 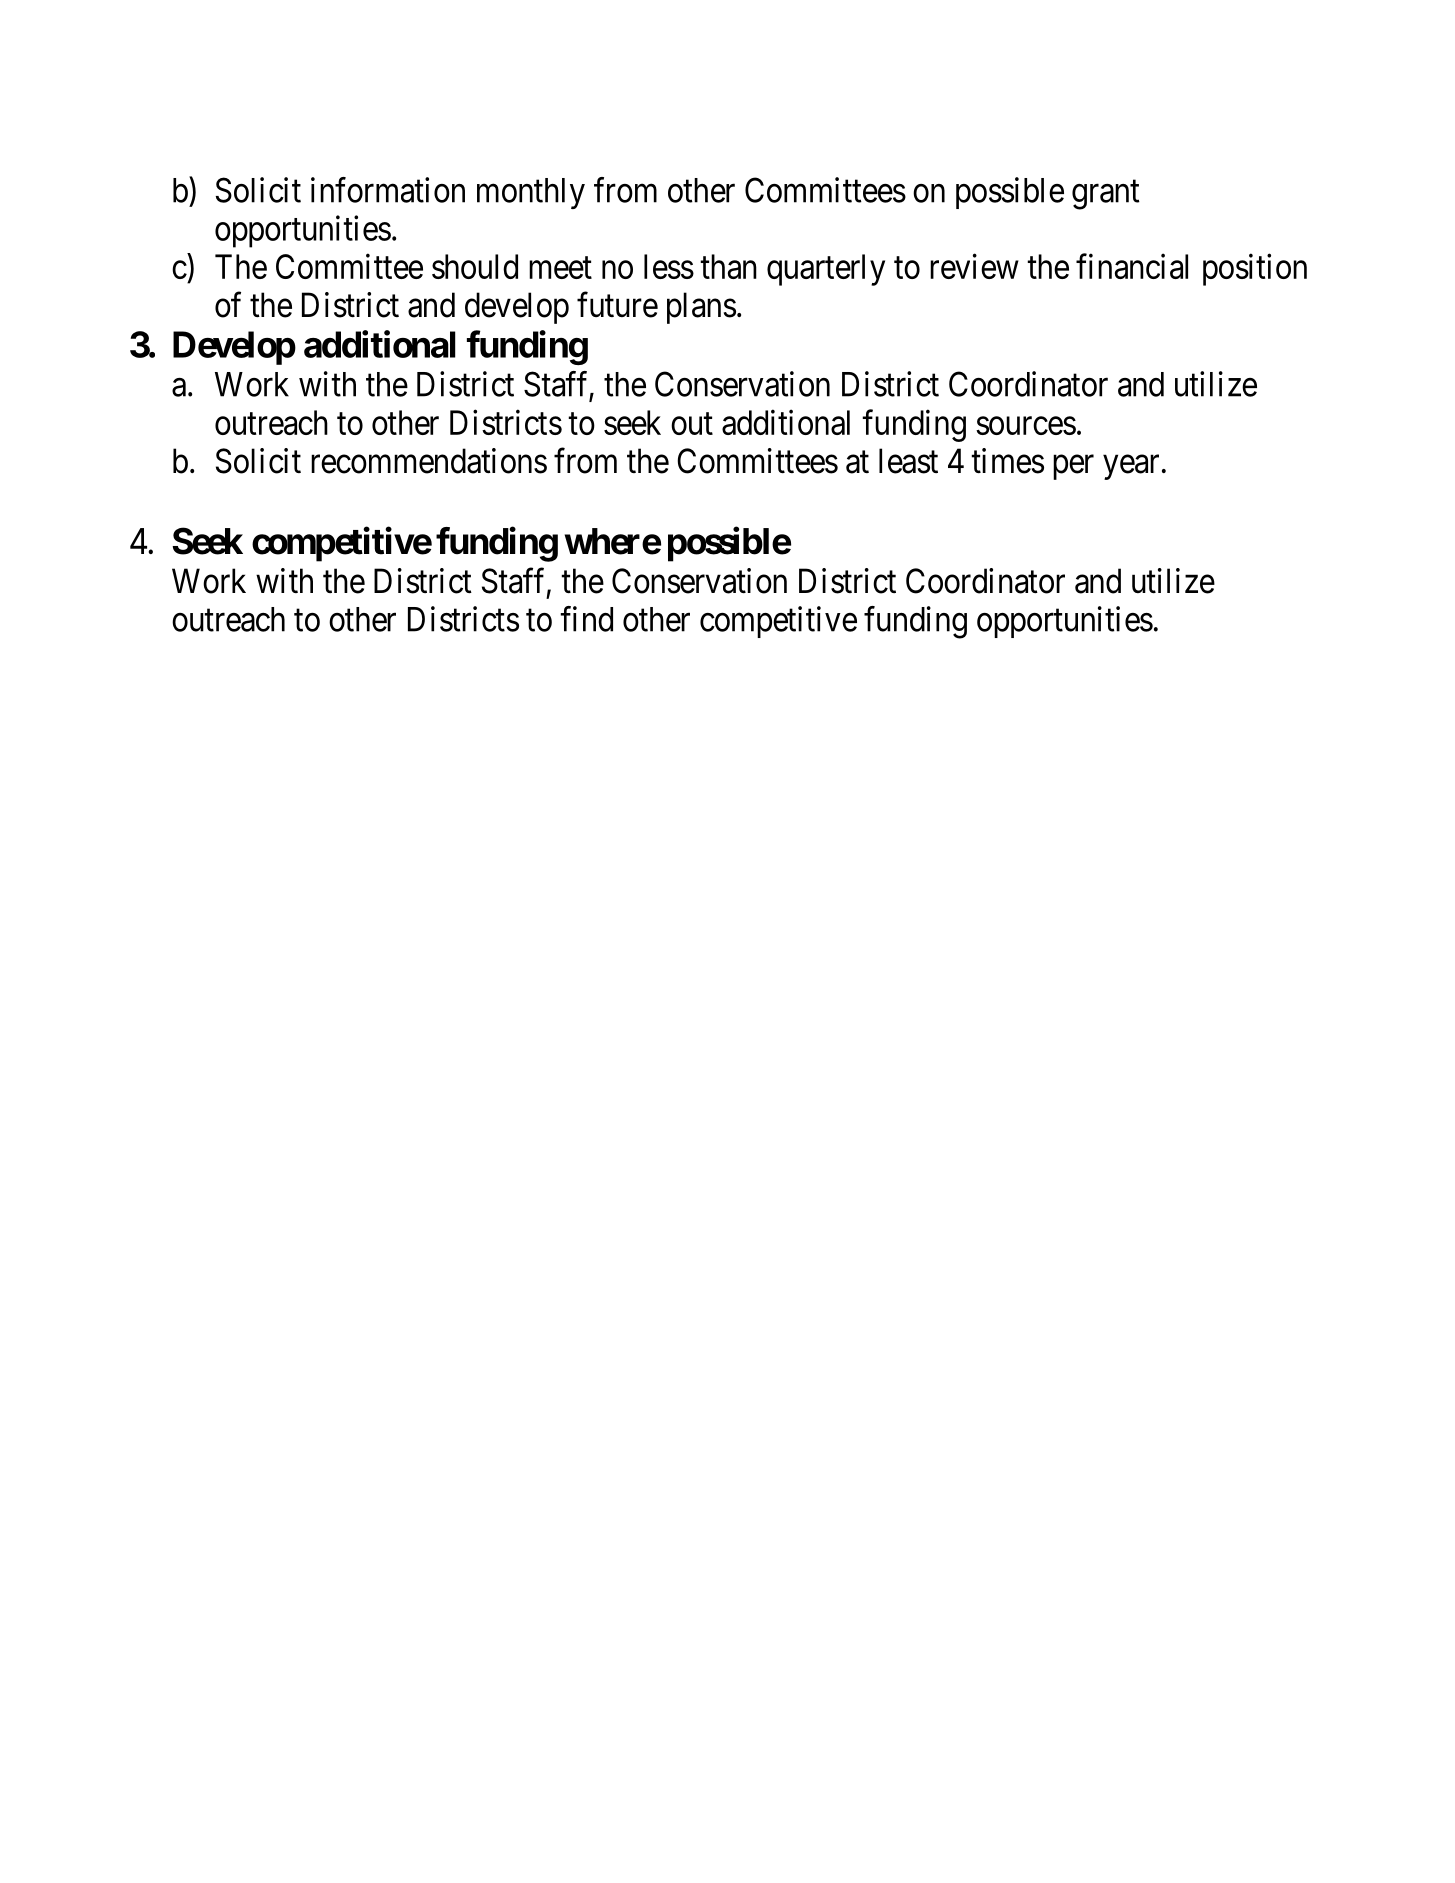 I want to click on grant, so click(x=1106, y=195).
